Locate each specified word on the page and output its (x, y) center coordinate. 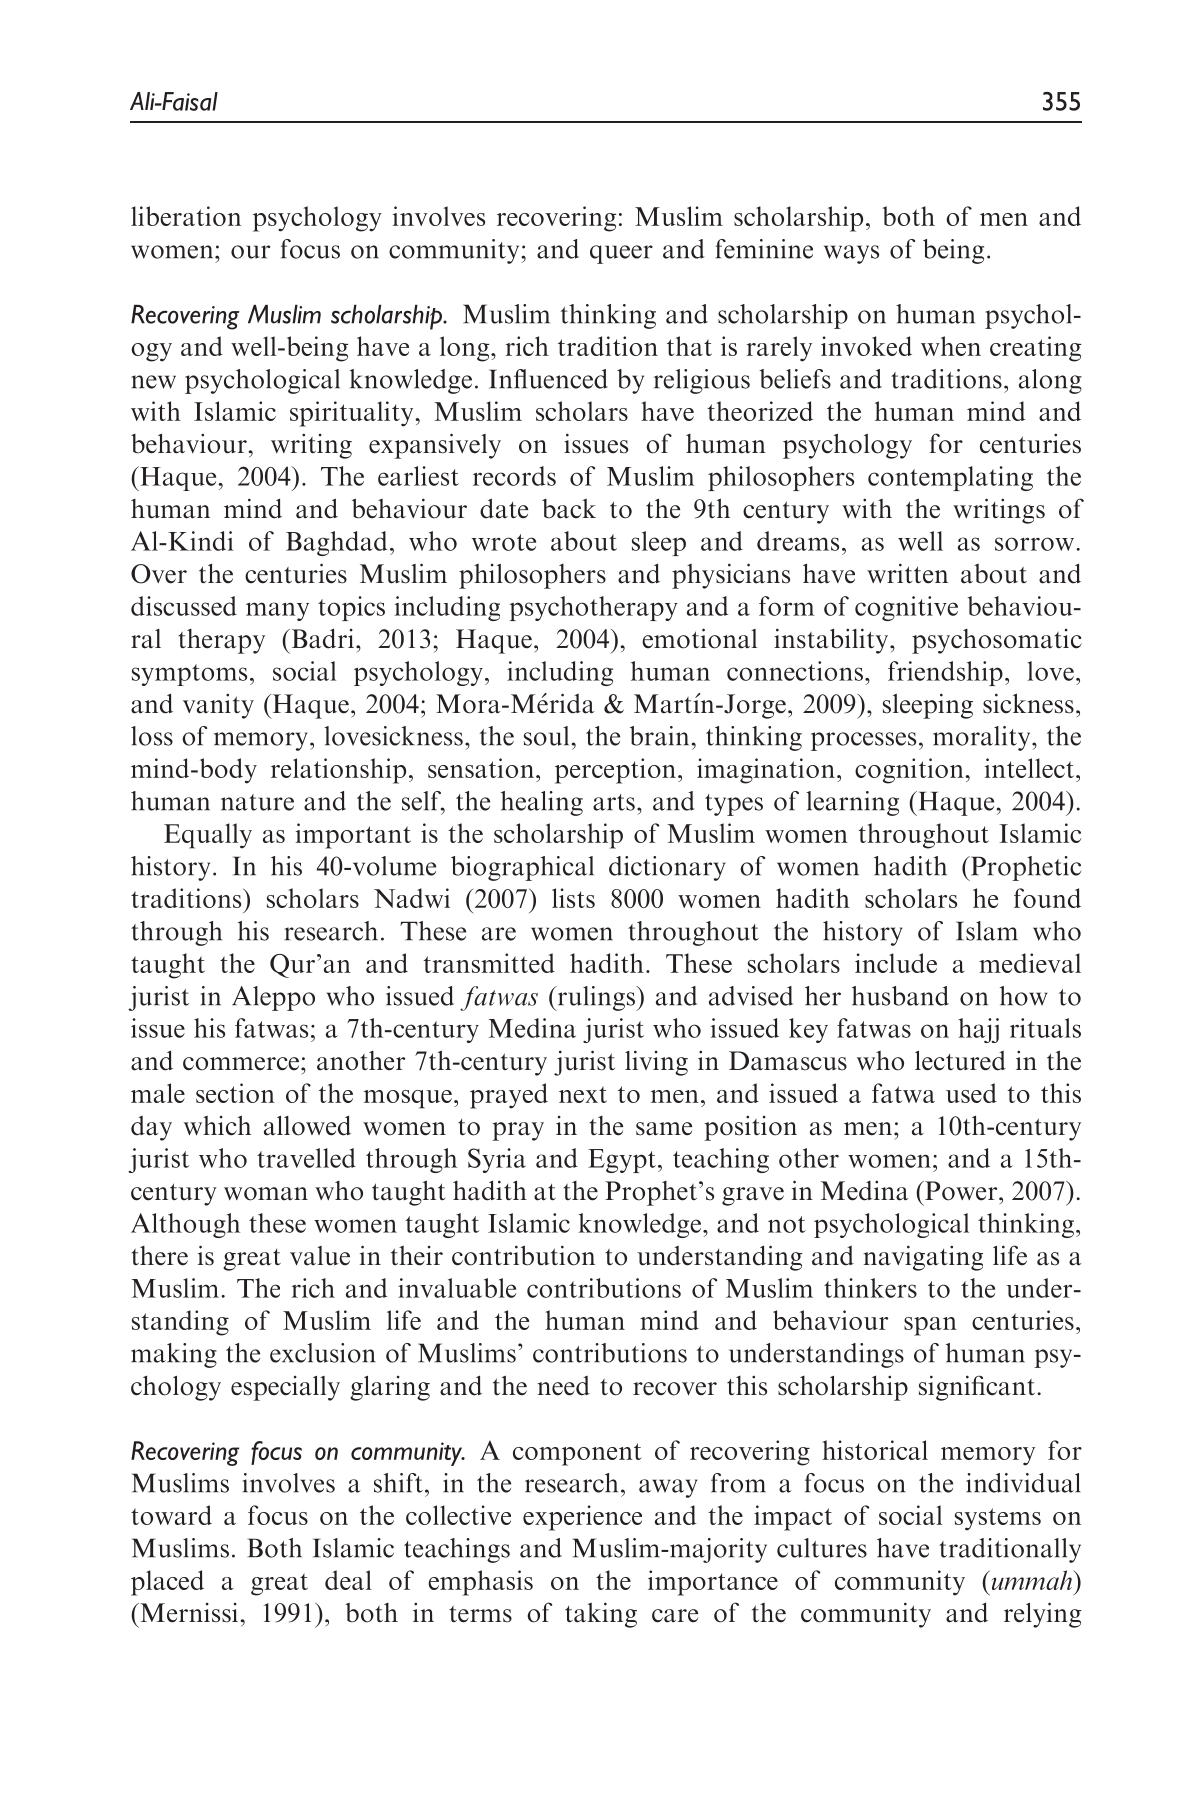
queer (621, 254)
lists (573, 898)
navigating (923, 1258)
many (277, 611)
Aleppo (273, 998)
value (320, 1256)
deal (348, 1580)
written (907, 573)
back (569, 509)
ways (851, 254)
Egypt (622, 1161)
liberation (186, 216)
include (896, 963)
